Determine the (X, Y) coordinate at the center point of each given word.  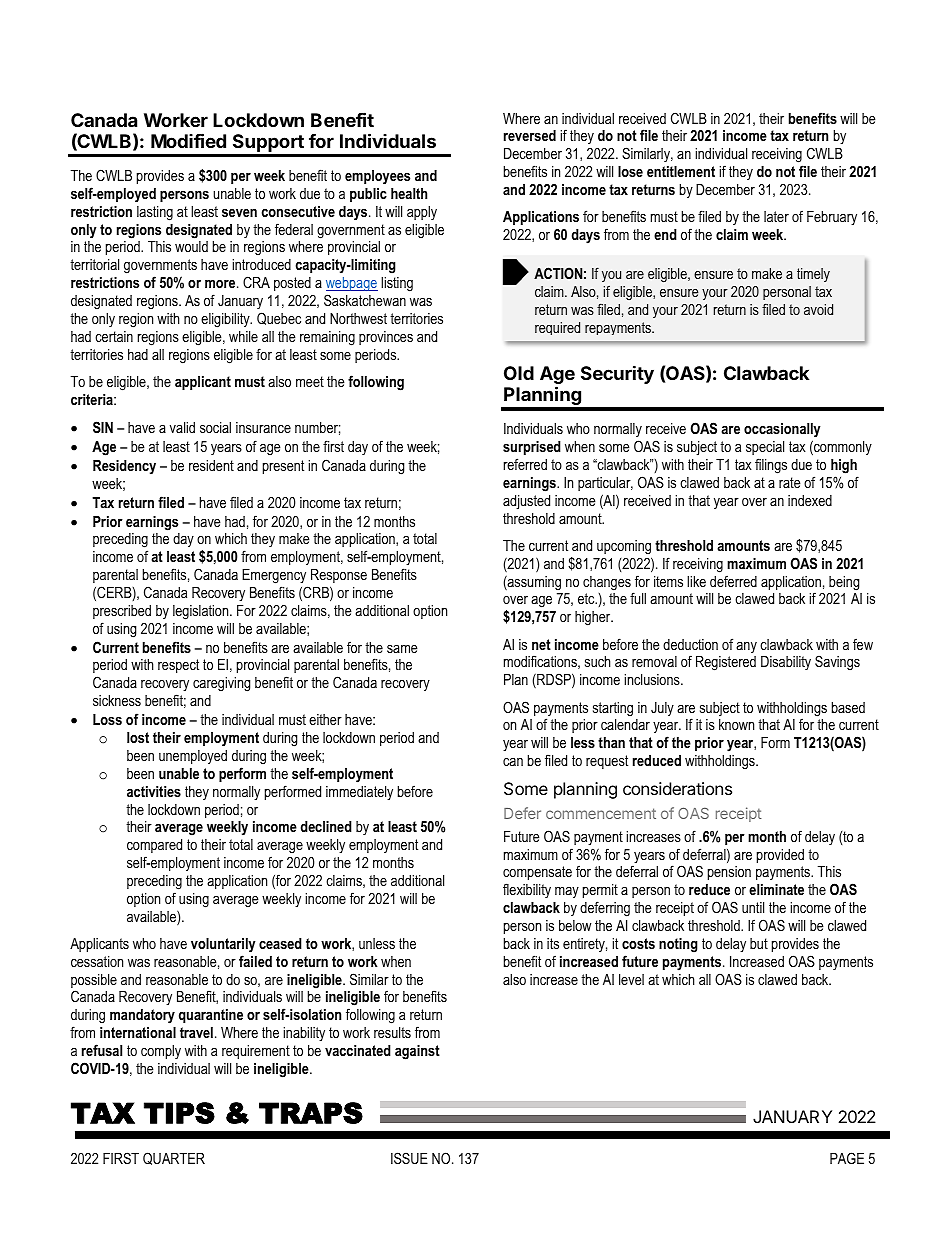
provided (780, 856)
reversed (530, 135)
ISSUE (409, 1158)
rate (790, 482)
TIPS (179, 1113)
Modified (188, 140)
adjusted (526, 502)
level (631, 979)
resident (211, 465)
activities (154, 791)
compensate (537, 875)
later (776, 216)
